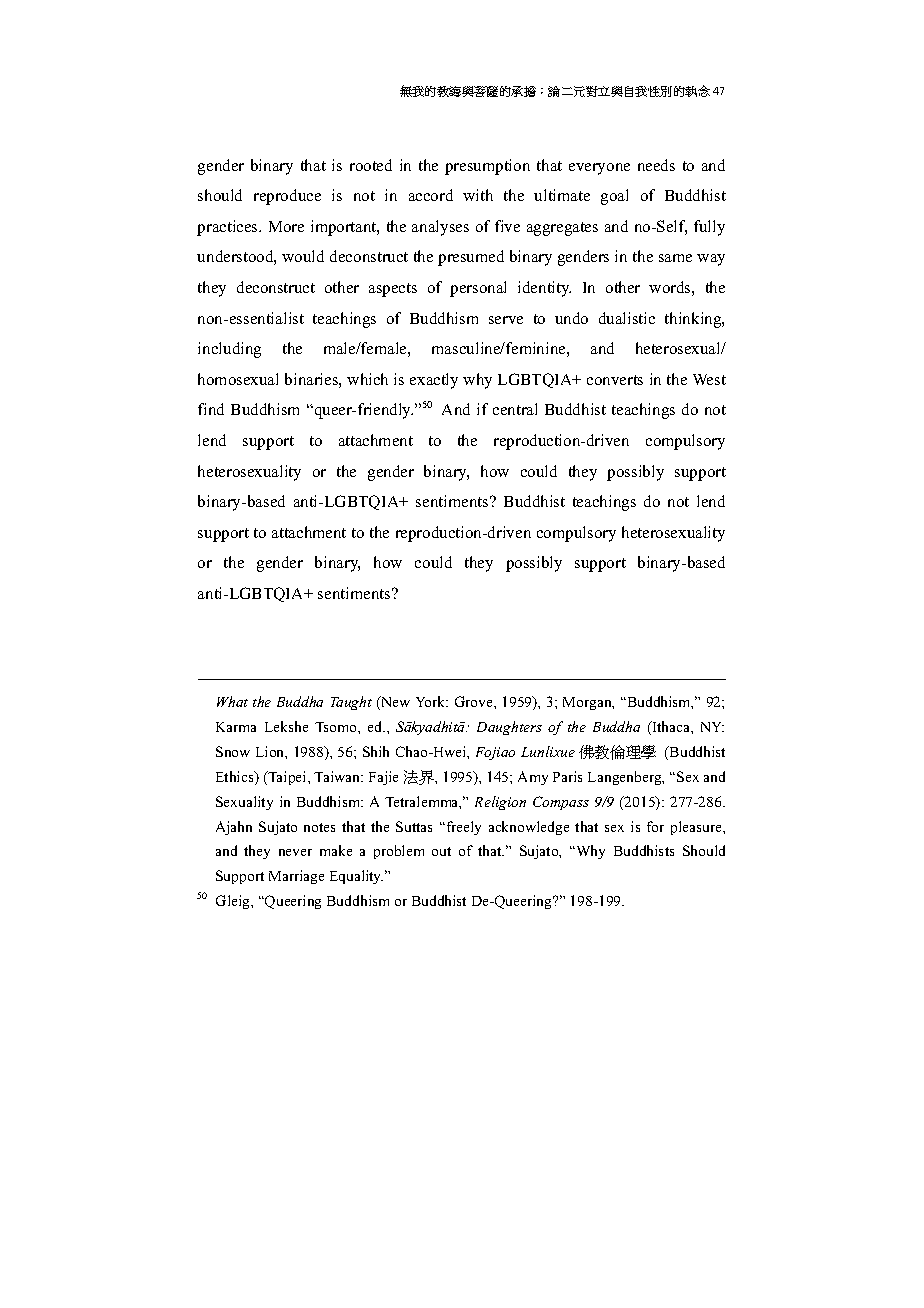 The height and width of the screenshot is (1308, 924). What do you see at coordinates (655, 826) in the screenshot?
I see `for` at bounding box center [655, 826].
